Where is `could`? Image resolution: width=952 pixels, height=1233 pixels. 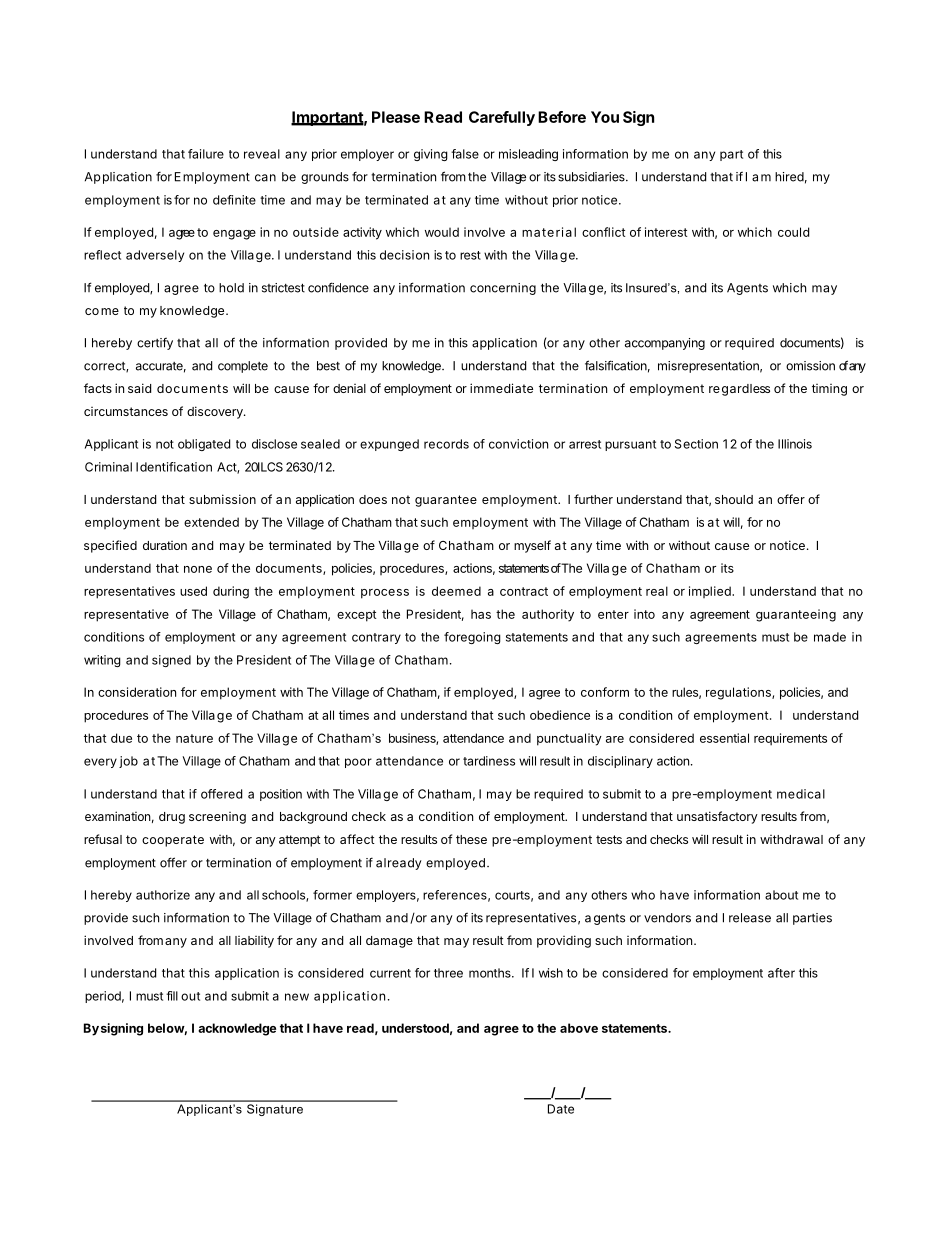 could is located at coordinates (793, 232).
